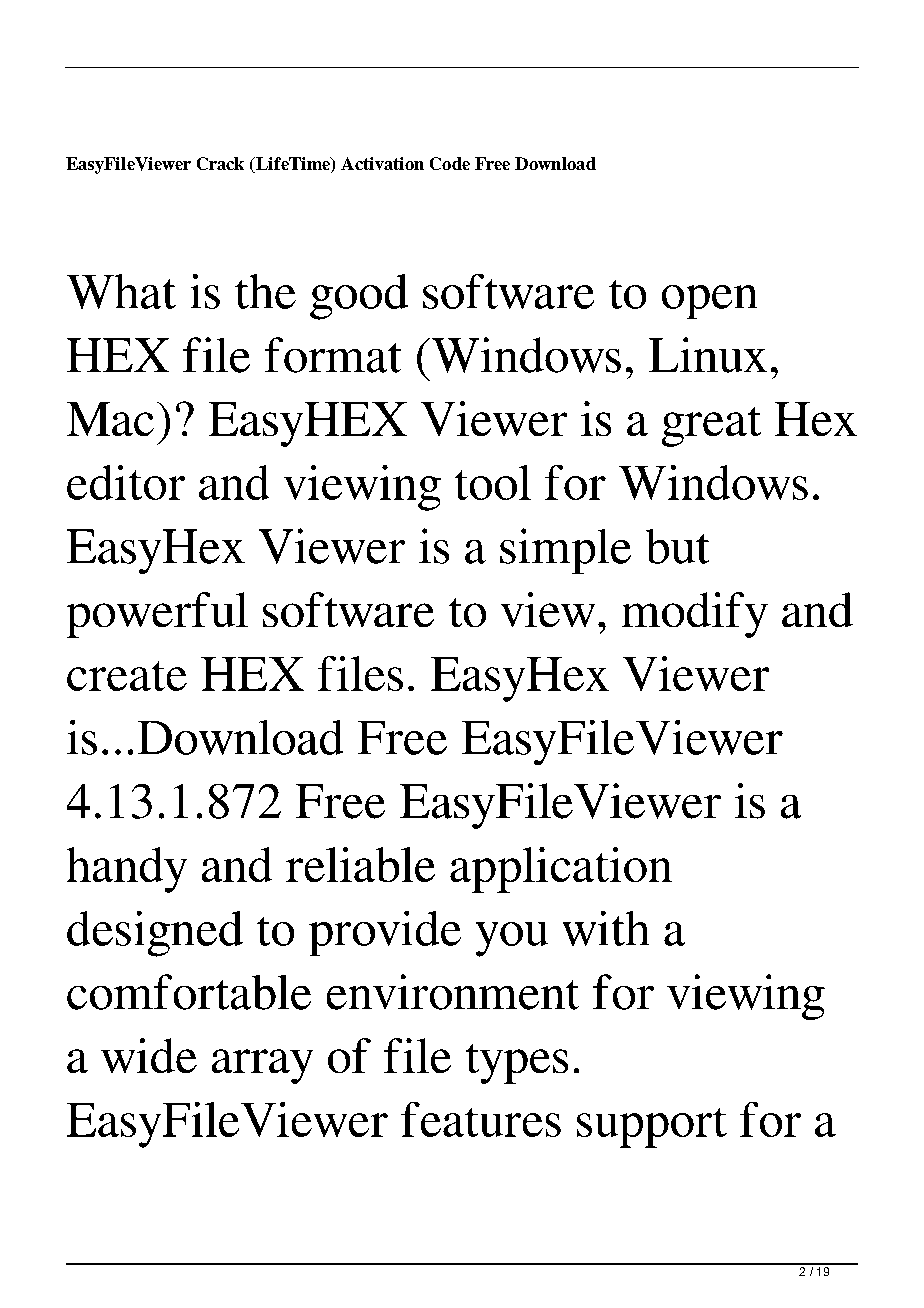  Describe the element at coordinates (149, 1055) in the document. I see `wide` at that location.
